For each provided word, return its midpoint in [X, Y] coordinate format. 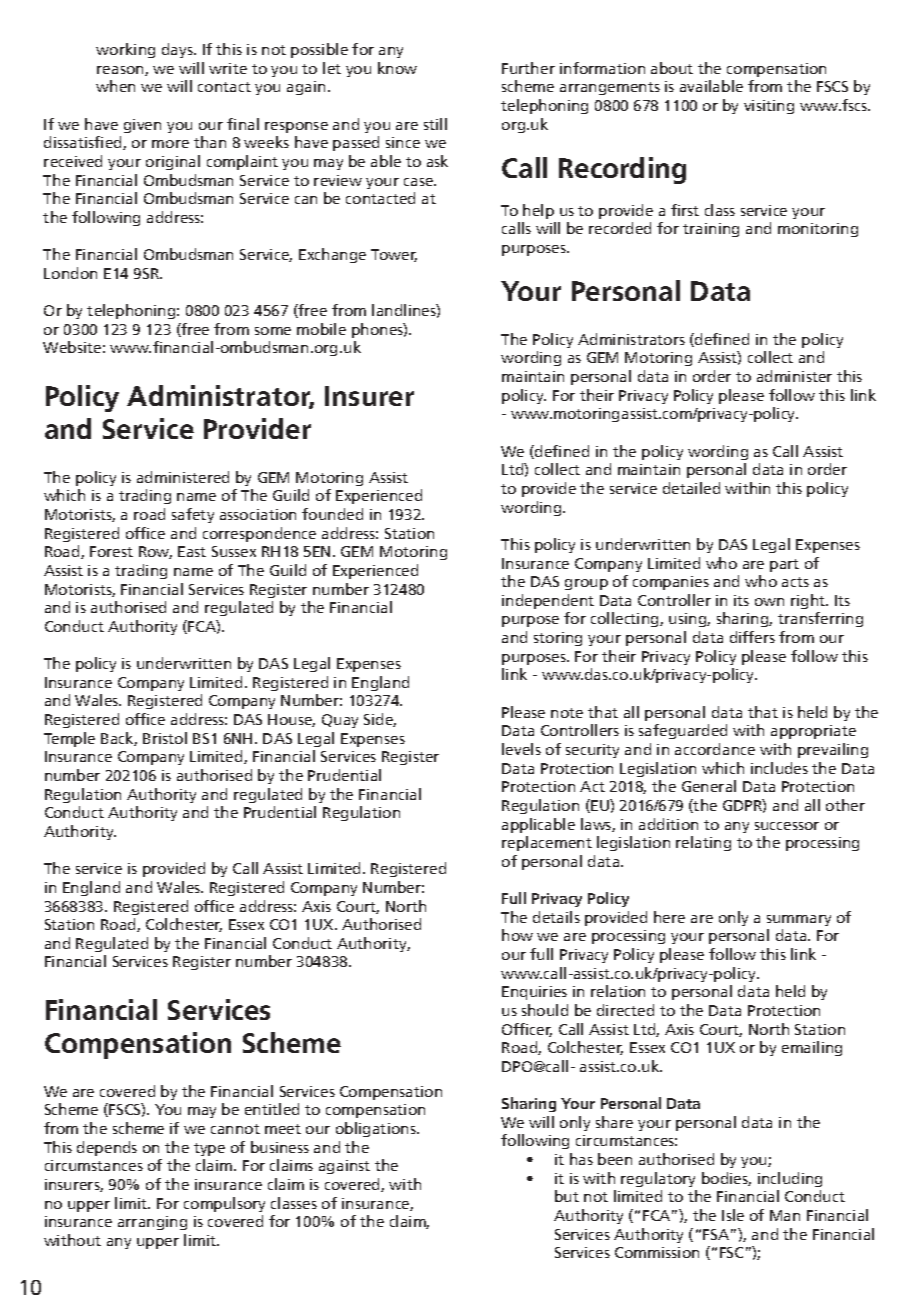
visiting [769, 107]
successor [787, 826]
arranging [152, 1223]
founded [332, 514]
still [435, 124]
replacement [547, 843]
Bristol [165, 738]
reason [121, 71]
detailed [691, 488]
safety [193, 515]
